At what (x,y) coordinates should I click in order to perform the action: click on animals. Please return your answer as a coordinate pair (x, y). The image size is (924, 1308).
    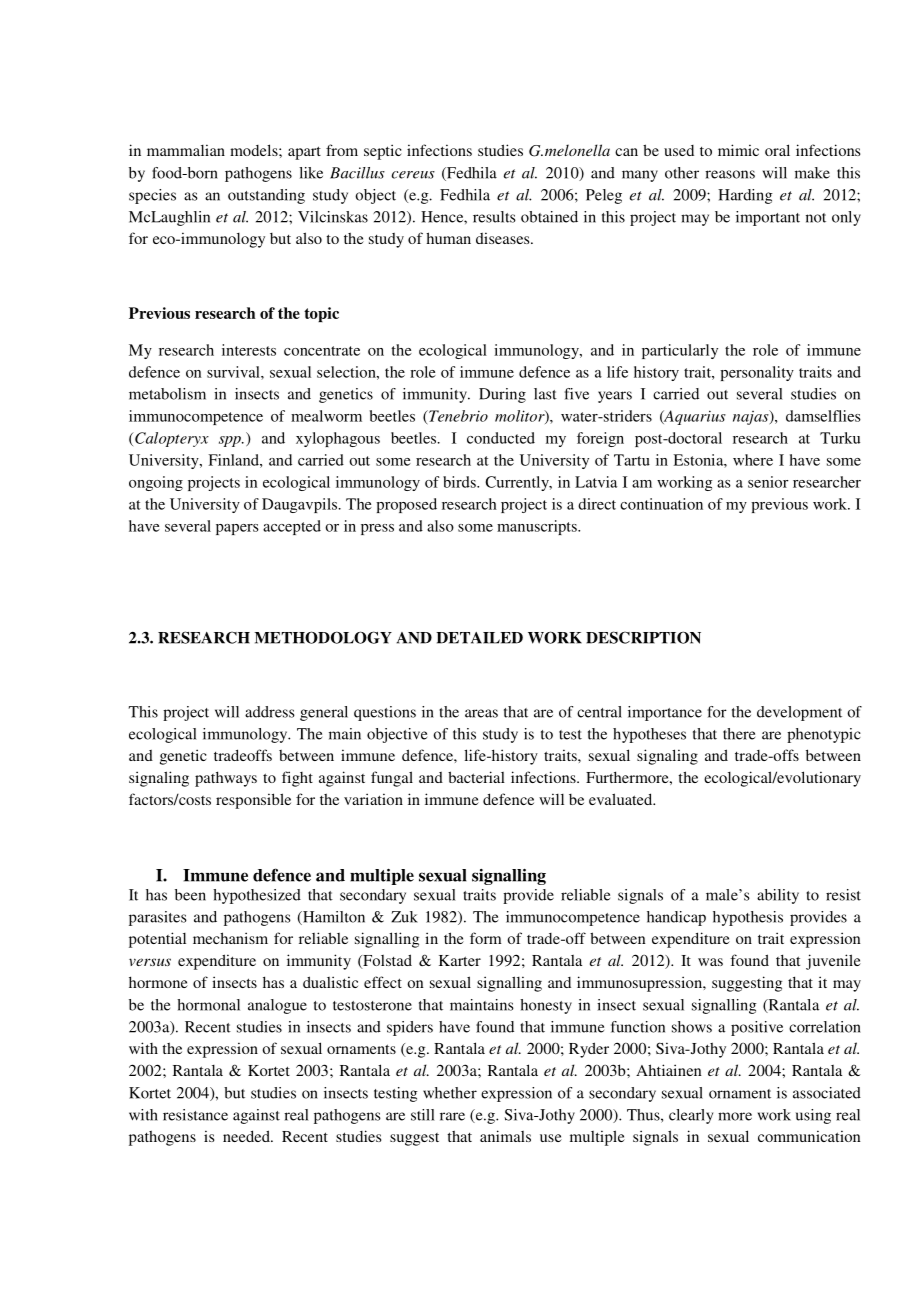
    Looking at the image, I should click on (505, 1136).
